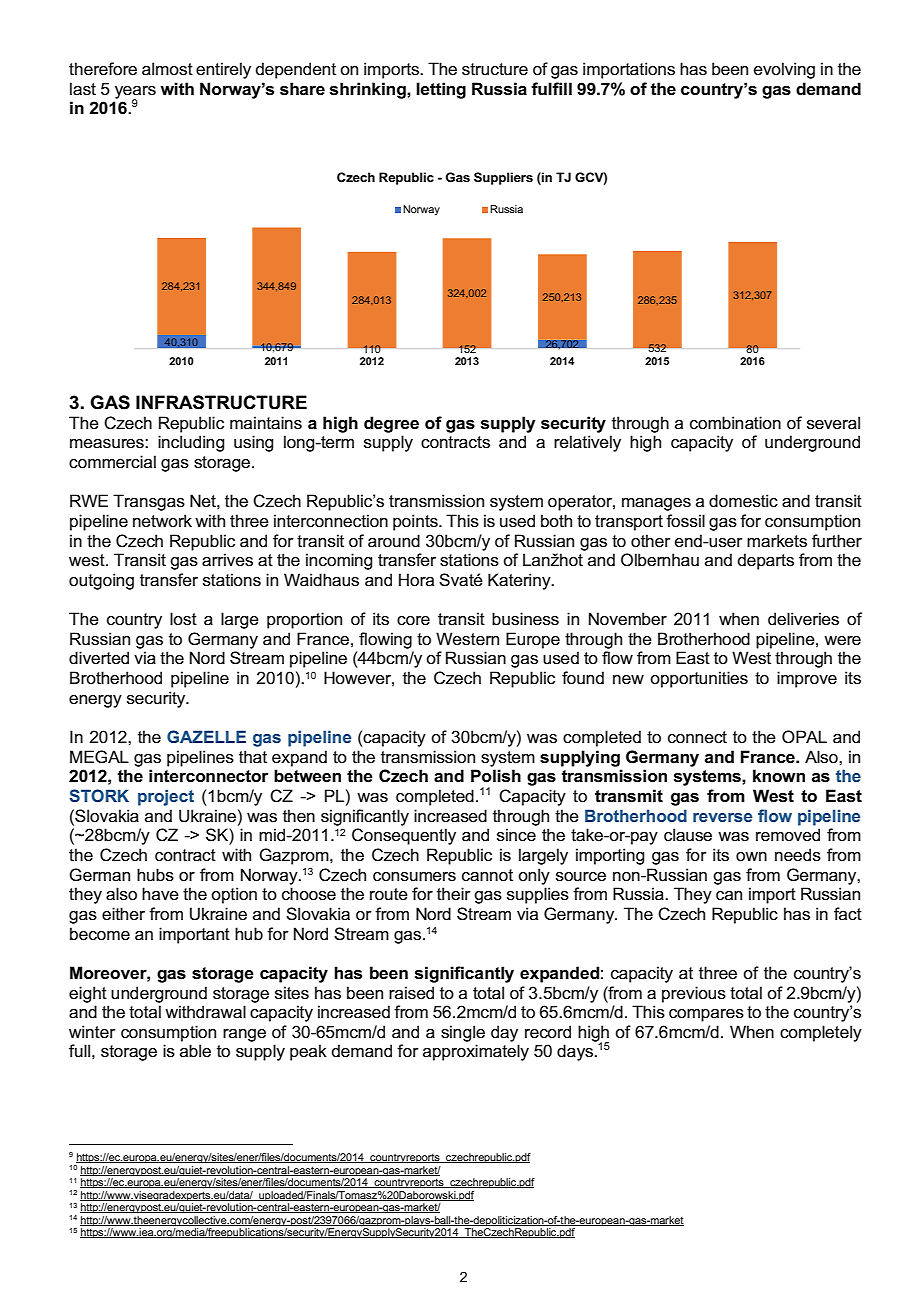 The image size is (924, 1308). Describe the element at coordinates (253, 757) in the document. I see `that` at that location.
